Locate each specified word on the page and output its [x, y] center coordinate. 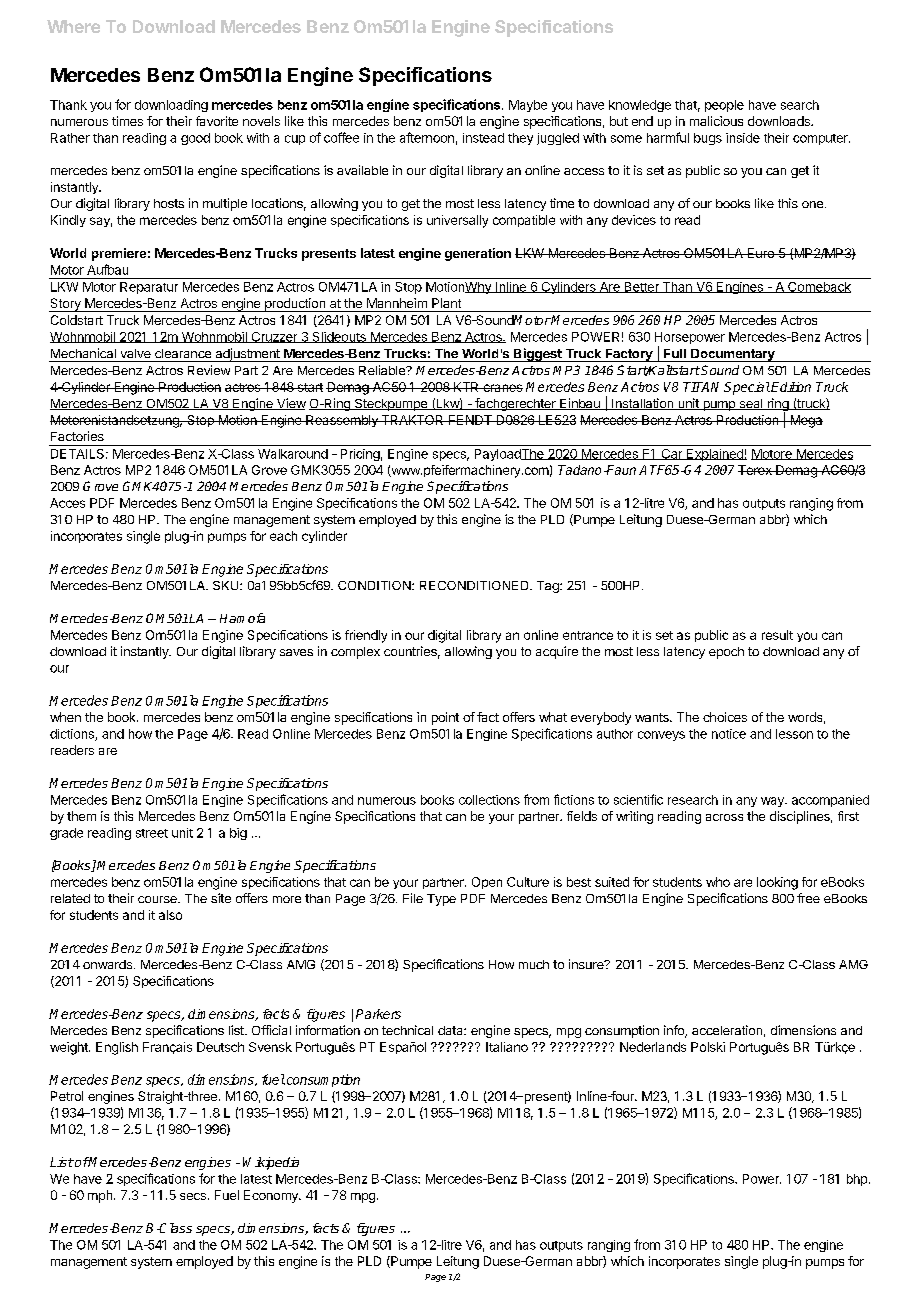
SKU [227, 585]
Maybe [528, 106]
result [777, 635]
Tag [549, 587]
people [724, 106]
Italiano [507, 1047]
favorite [217, 121]
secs [193, 1196]
